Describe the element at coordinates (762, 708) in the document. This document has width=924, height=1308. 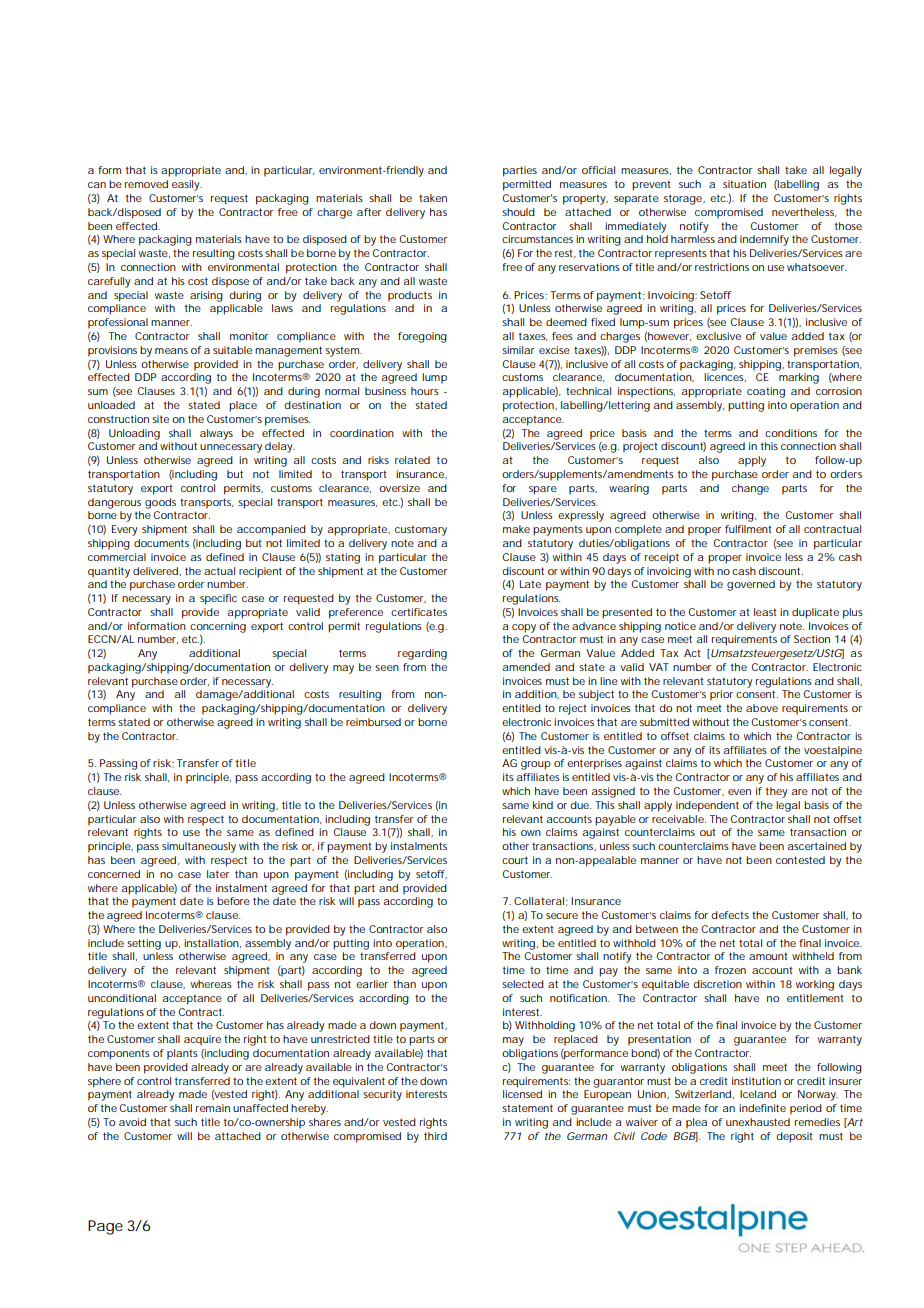
I see `above` at that location.
